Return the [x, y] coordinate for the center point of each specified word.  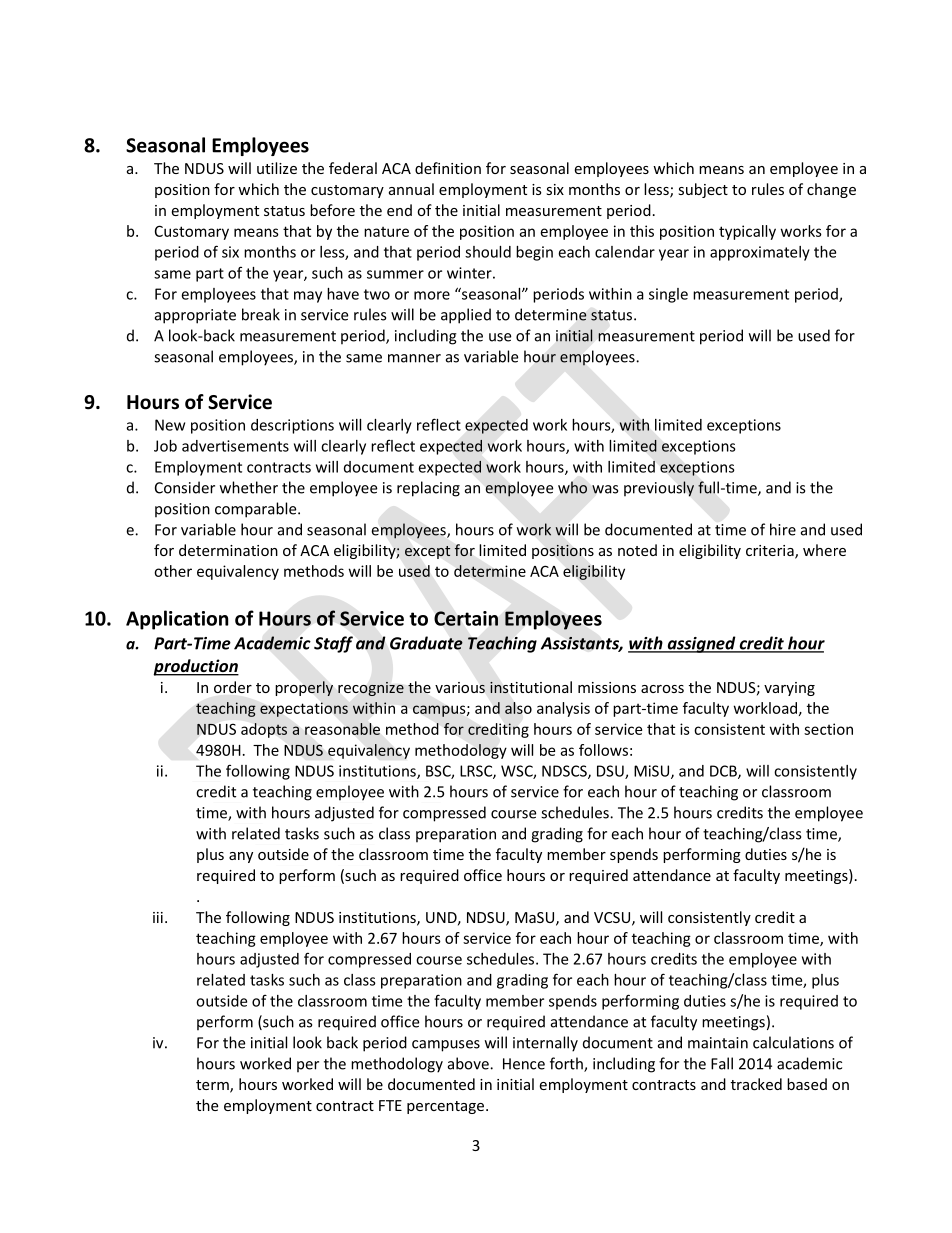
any [241, 857]
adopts [264, 730]
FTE [390, 1105]
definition [448, 168]
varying [789, 689]
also [518, 708]
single [668, 295]
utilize [277, 168]
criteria [771, 552]
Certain [466, 618]
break [261, 314]
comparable [257, 510]
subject [703, 190]
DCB [724, 772]
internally [545, 1044]
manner [414, 358]
